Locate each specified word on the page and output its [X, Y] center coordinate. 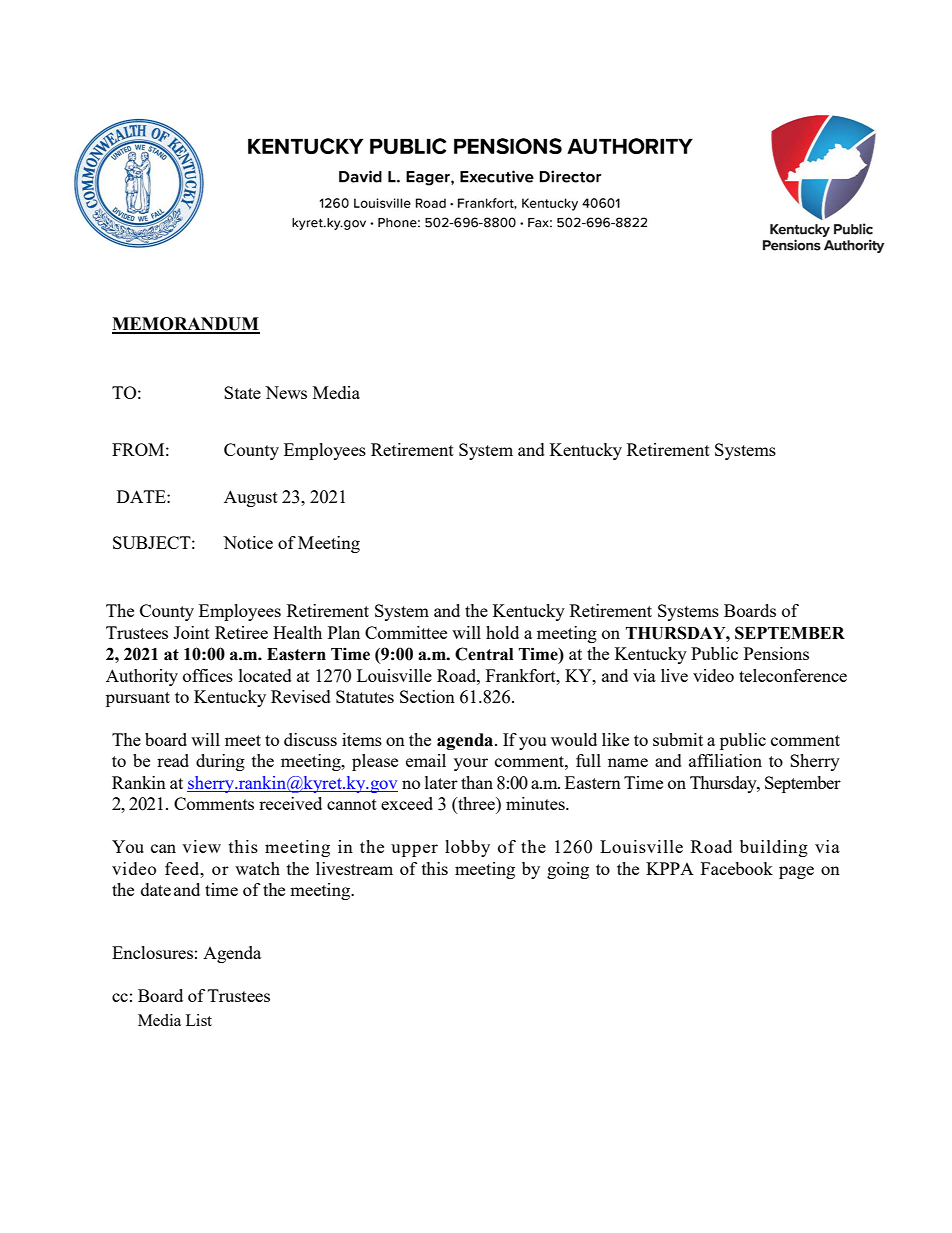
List [199, 1020]
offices [208, 675]
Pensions [776, 653]
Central [484, 654]
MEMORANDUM [186, 325]
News [286, 392]
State [242, 392]
